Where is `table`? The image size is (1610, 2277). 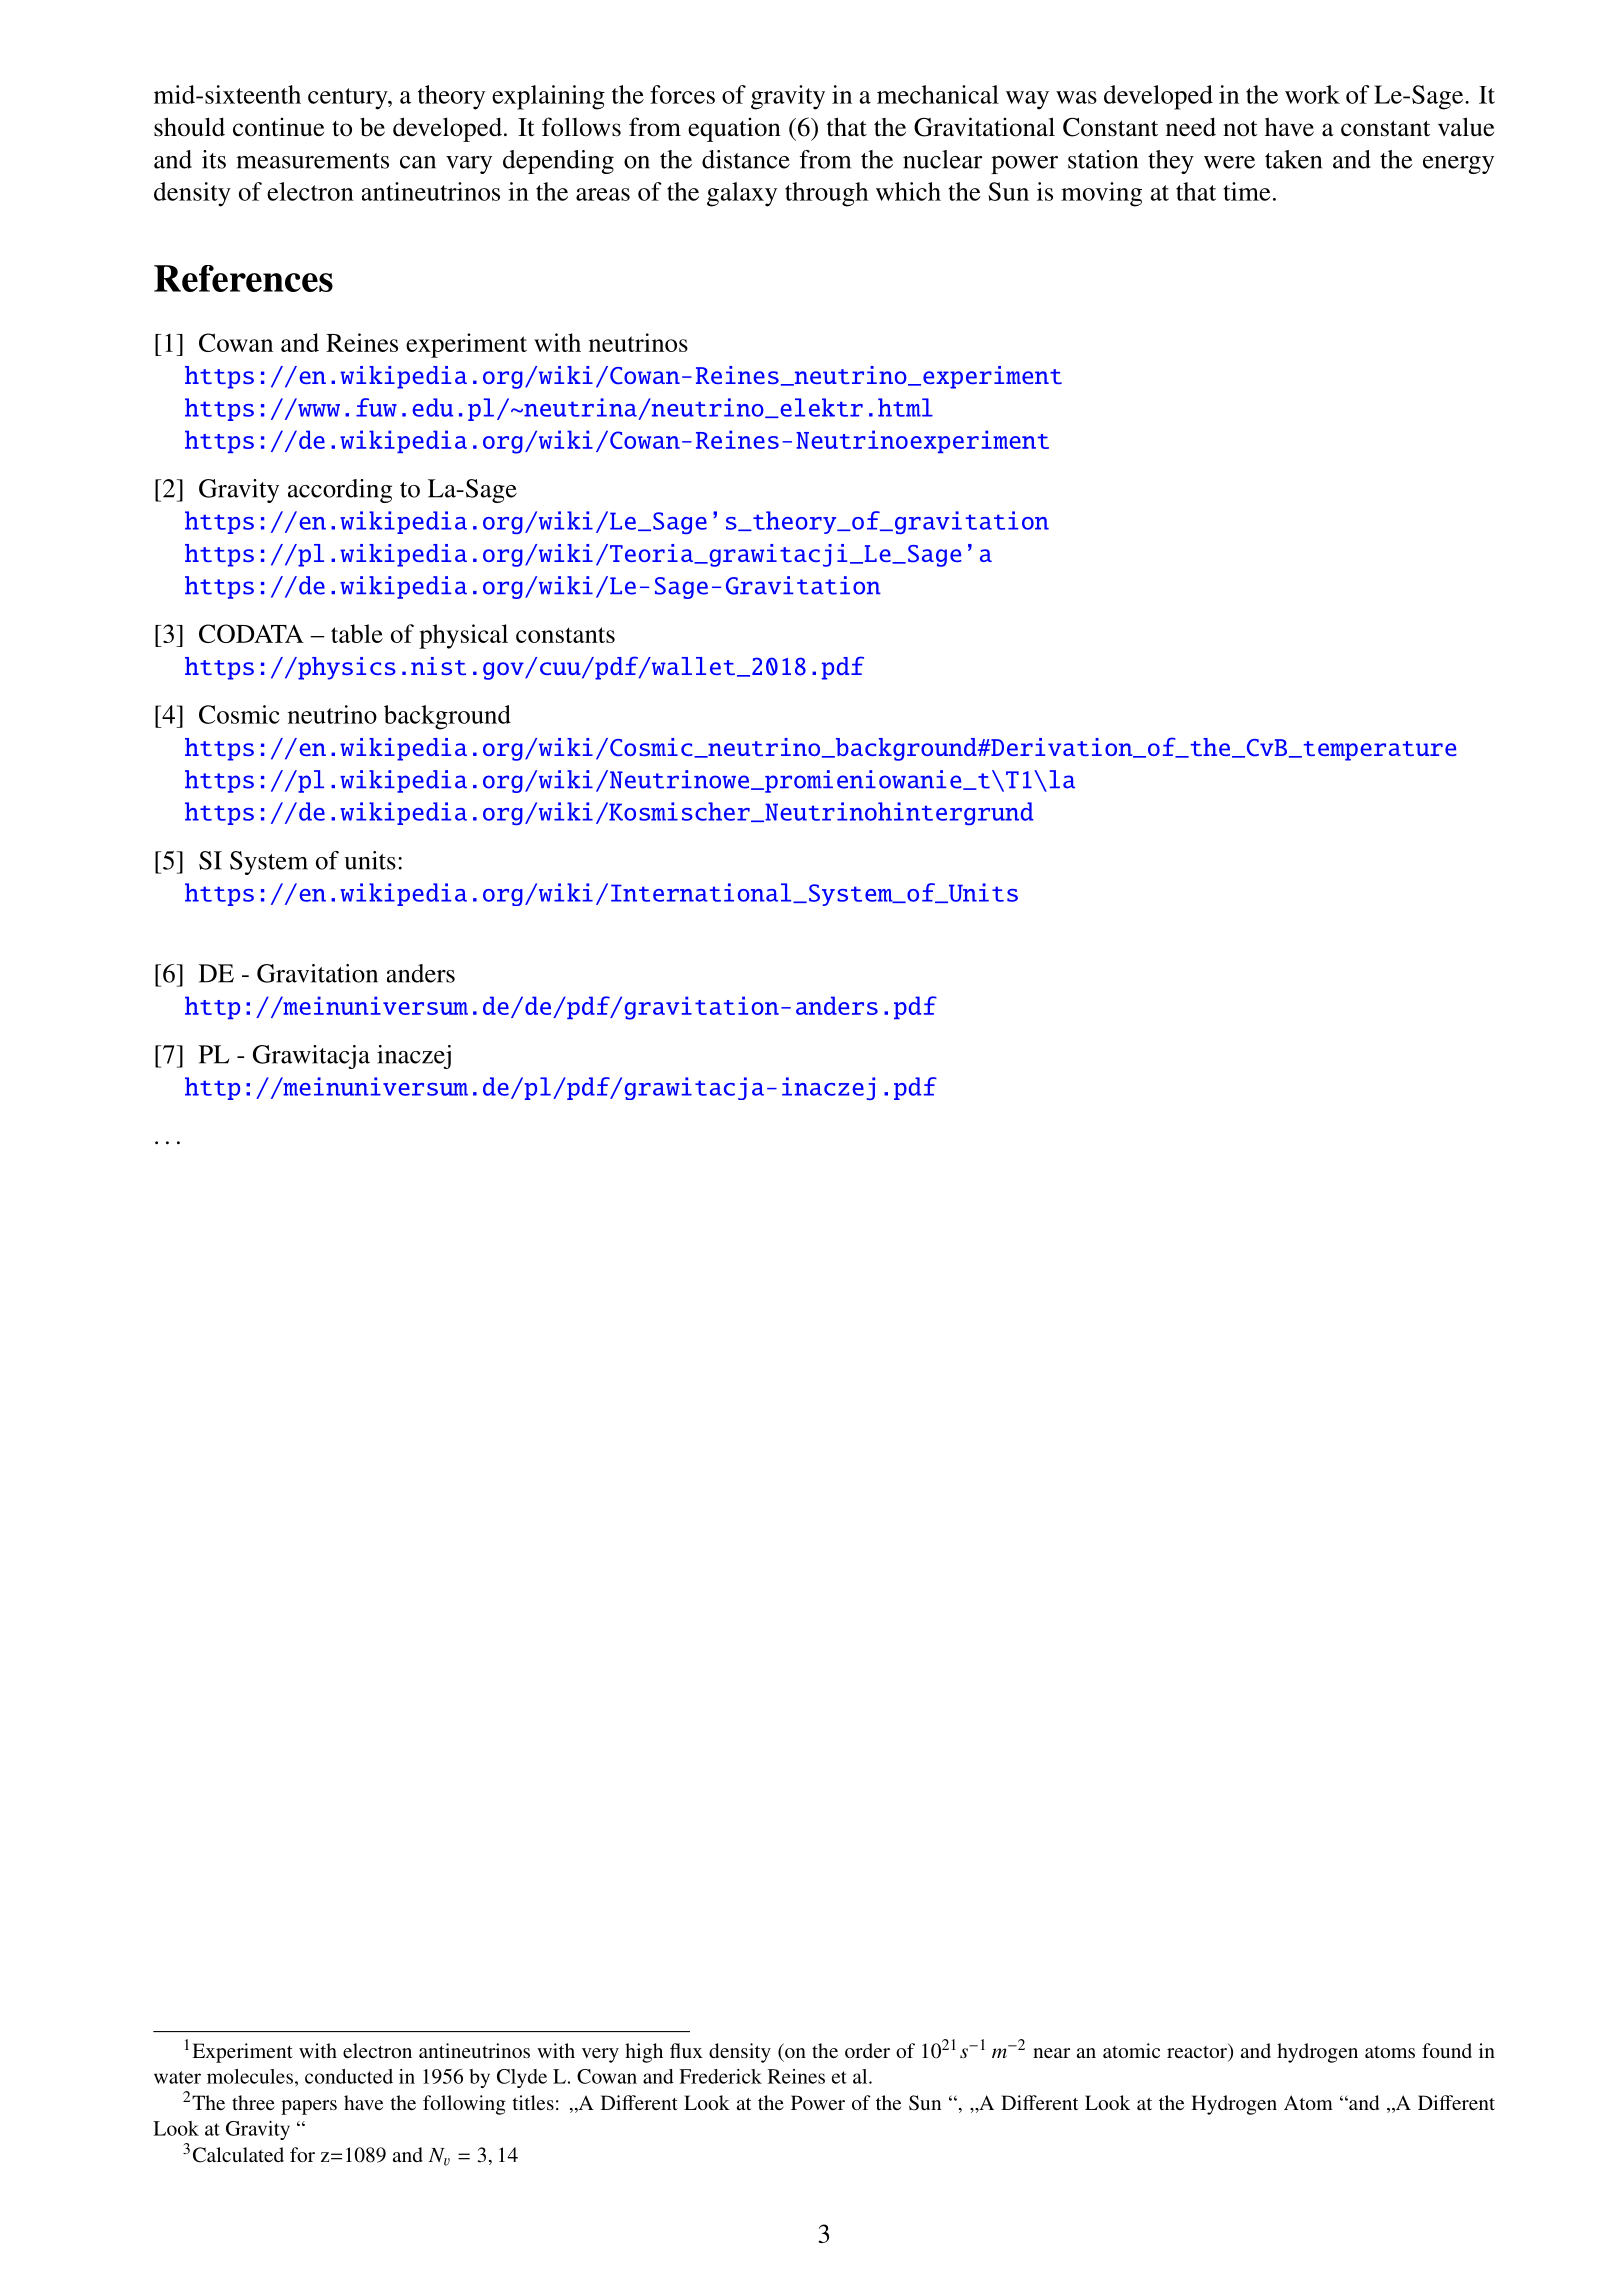 table is located at coordinates (357, 633).
